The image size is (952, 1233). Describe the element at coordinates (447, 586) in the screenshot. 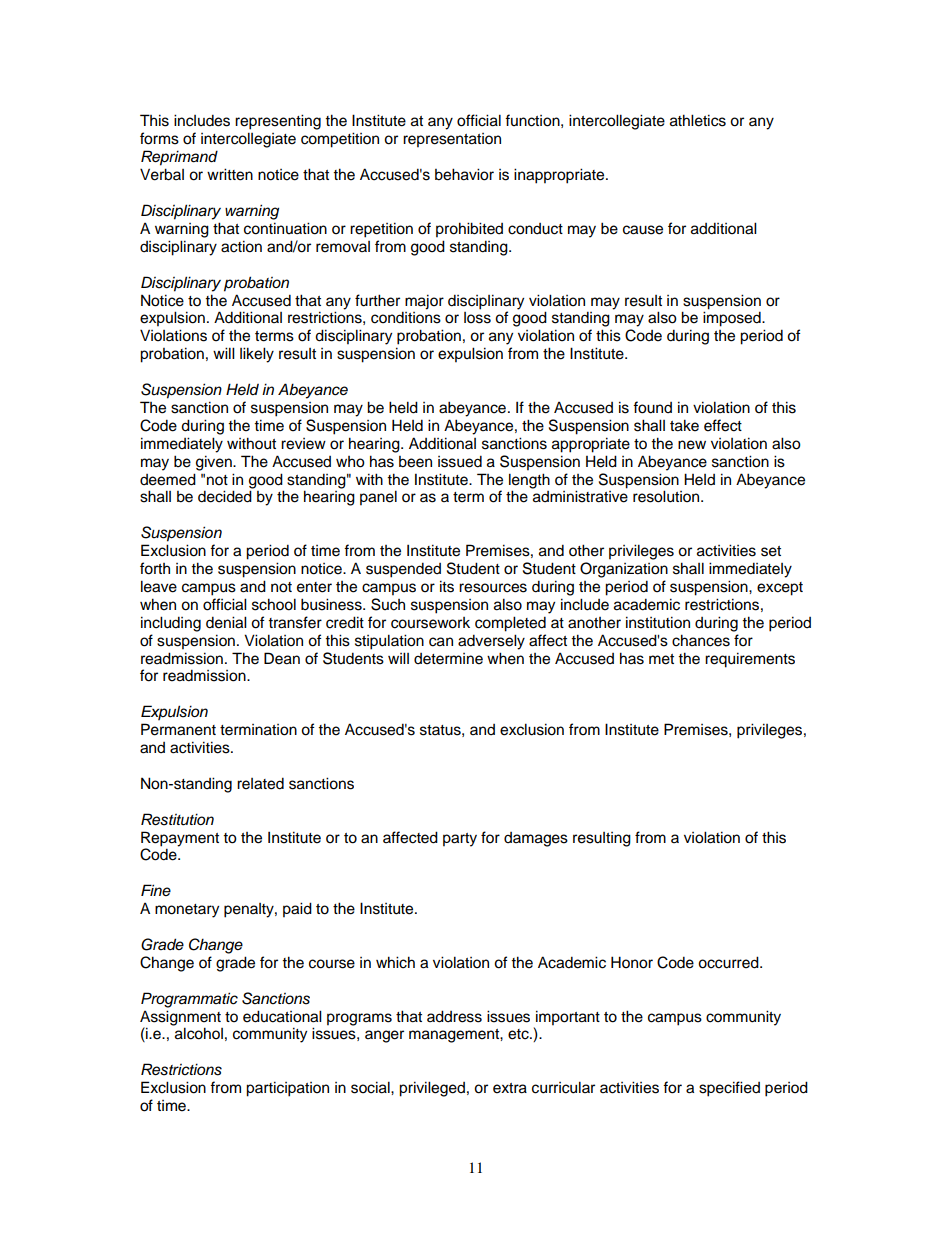

I see `its` at that location.
